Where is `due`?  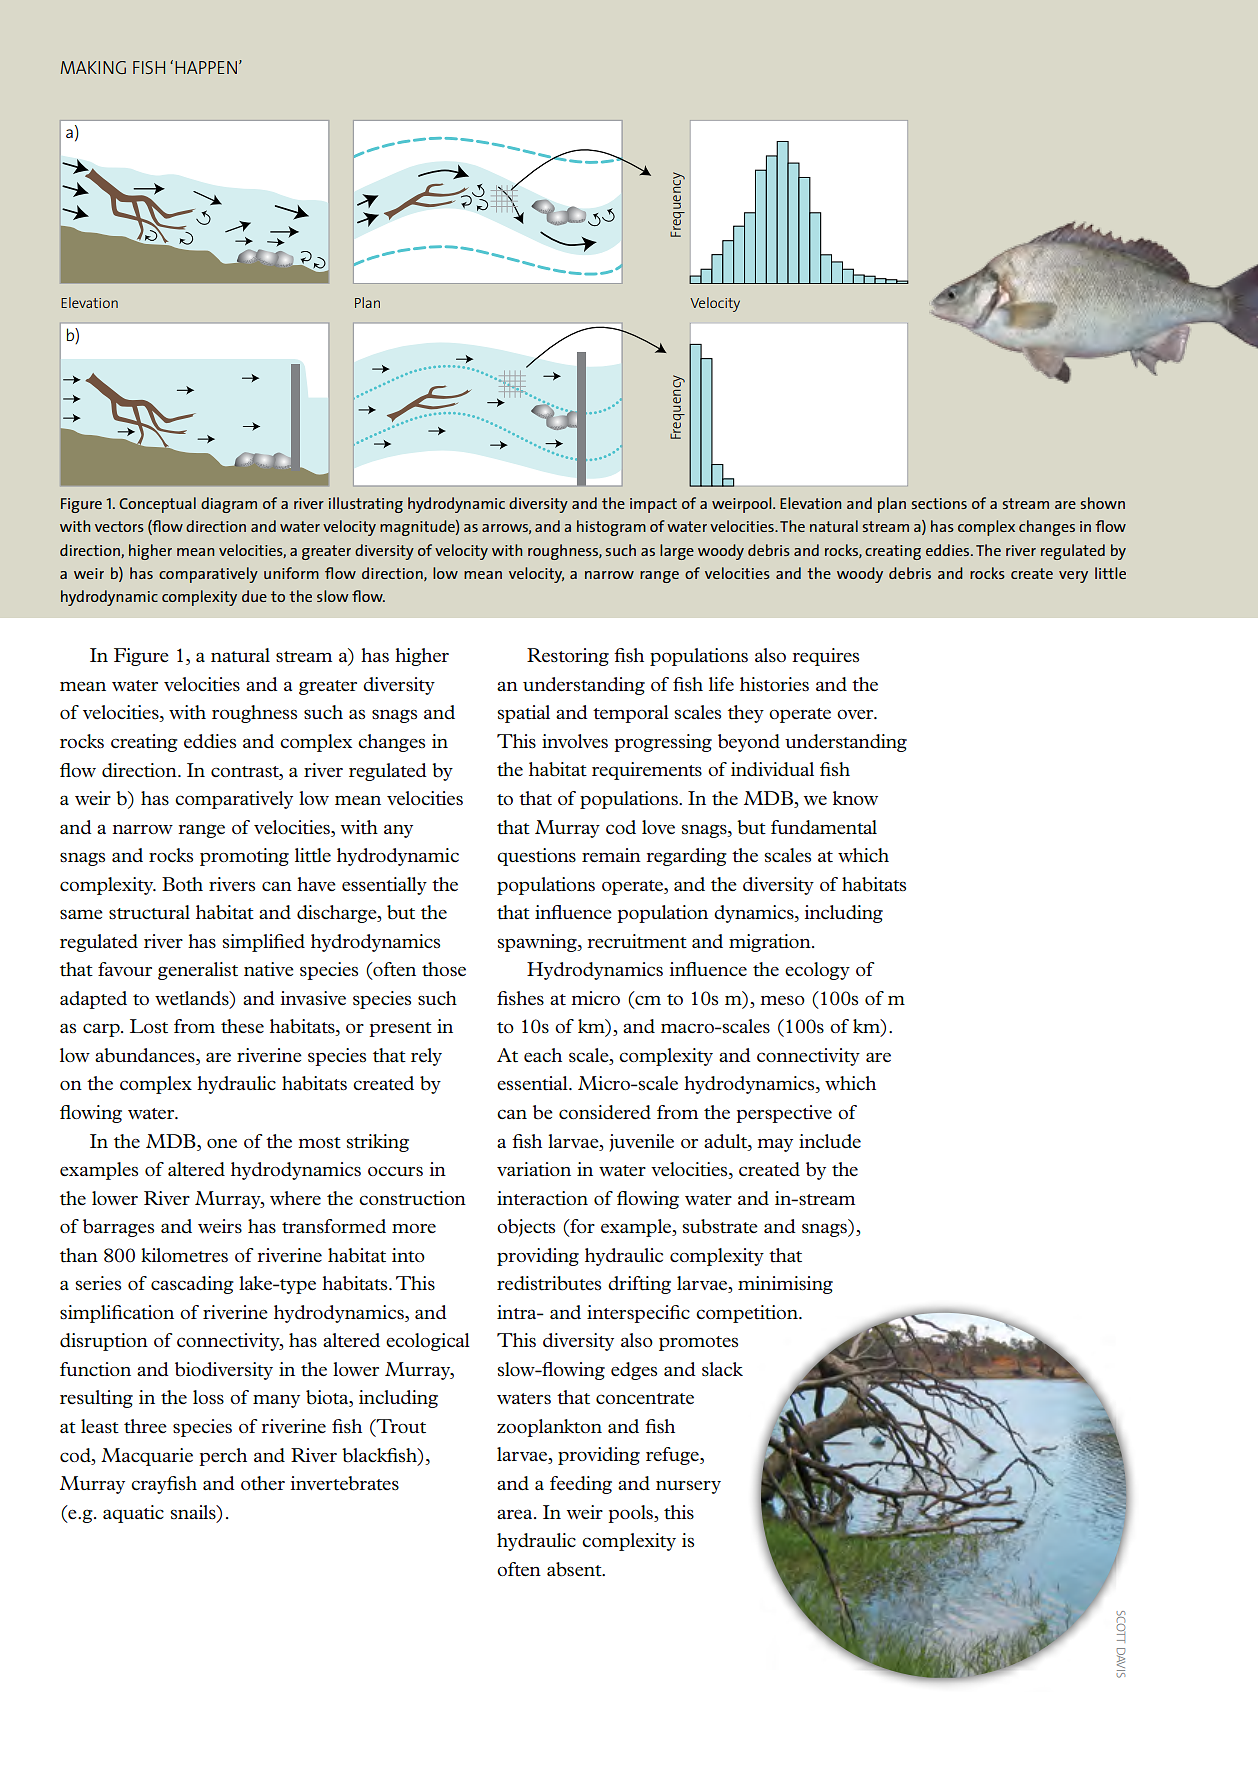 due is located at coordinates (254, 596).
